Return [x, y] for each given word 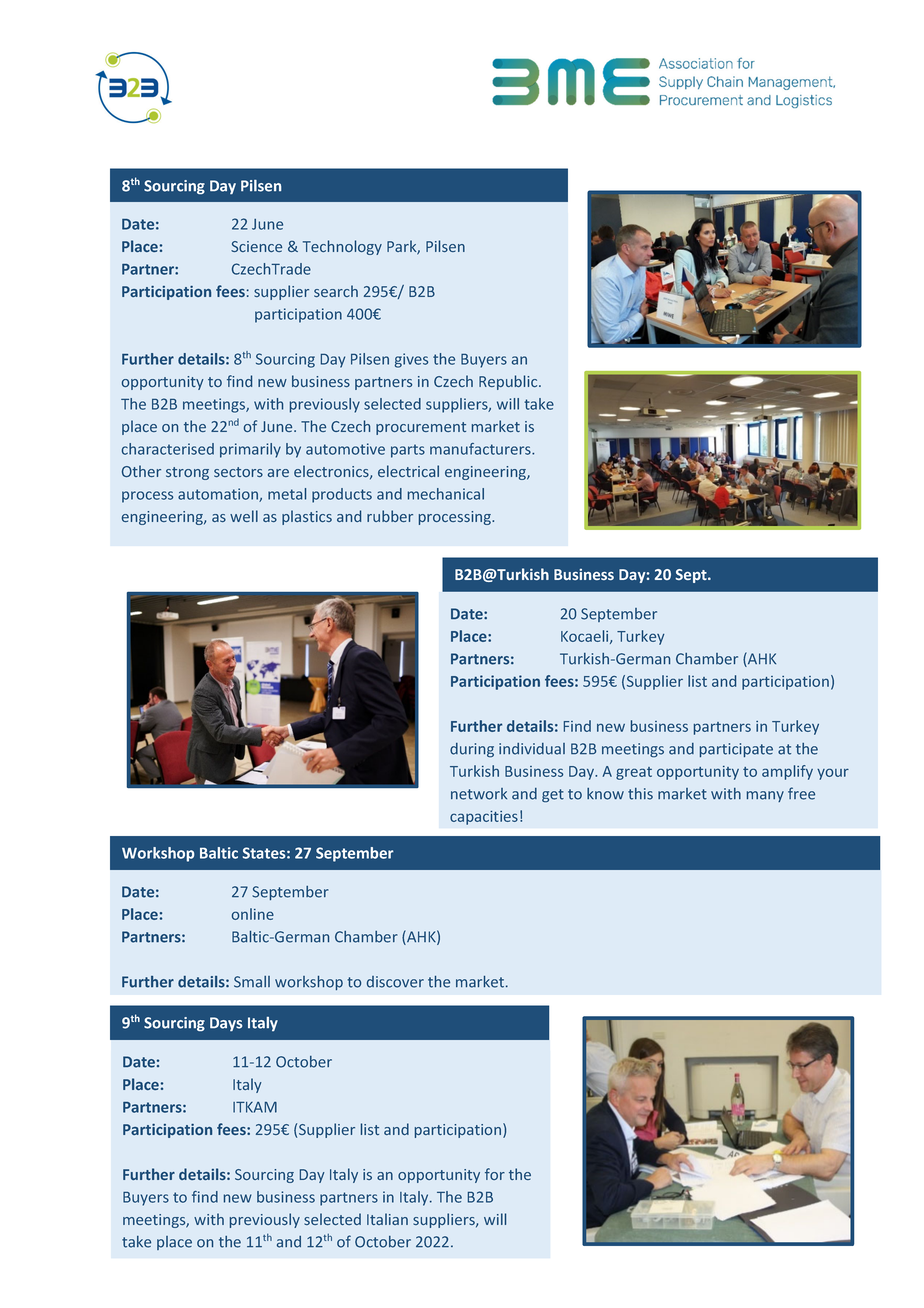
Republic [509, 382]
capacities [484, 818]
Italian [387, 1219]
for [495, 1174]
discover [395, 982]
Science [256, 246]
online [253, 914]
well [244, 516]
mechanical [446, 494]
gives [411, 360]
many [765, 796]
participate [736, 750]
